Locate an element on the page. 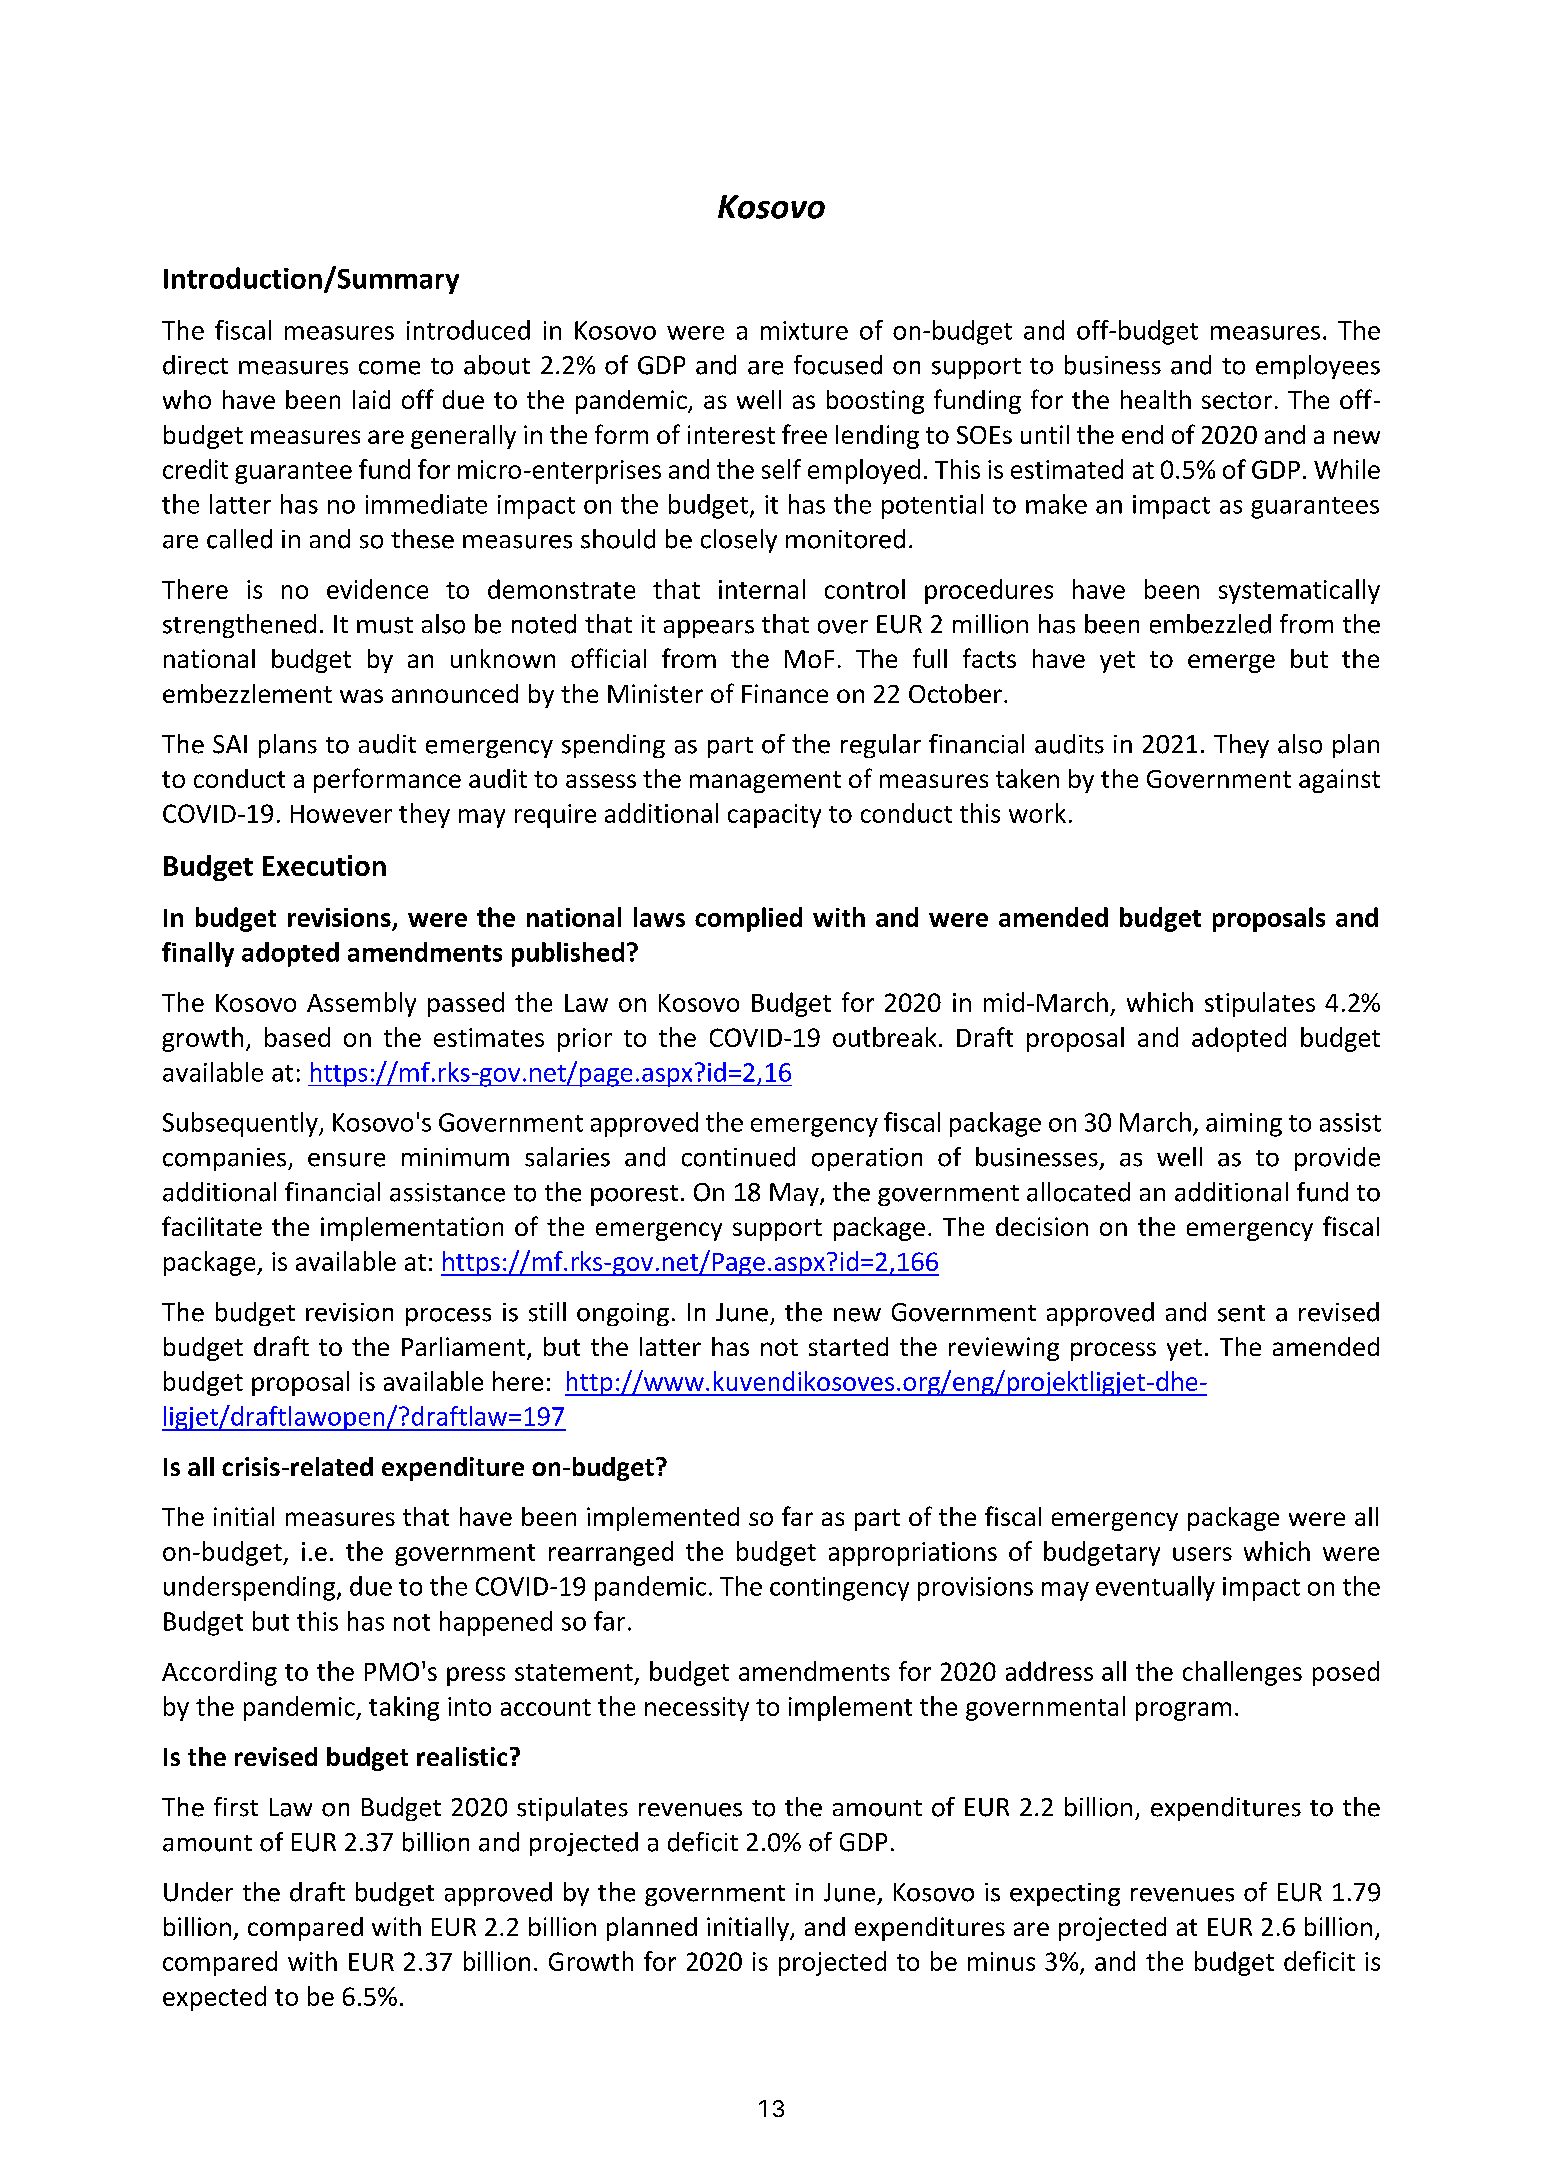 The width and height of the image is (1542, 2181). minus is located at coordinates (1001, 1961).
